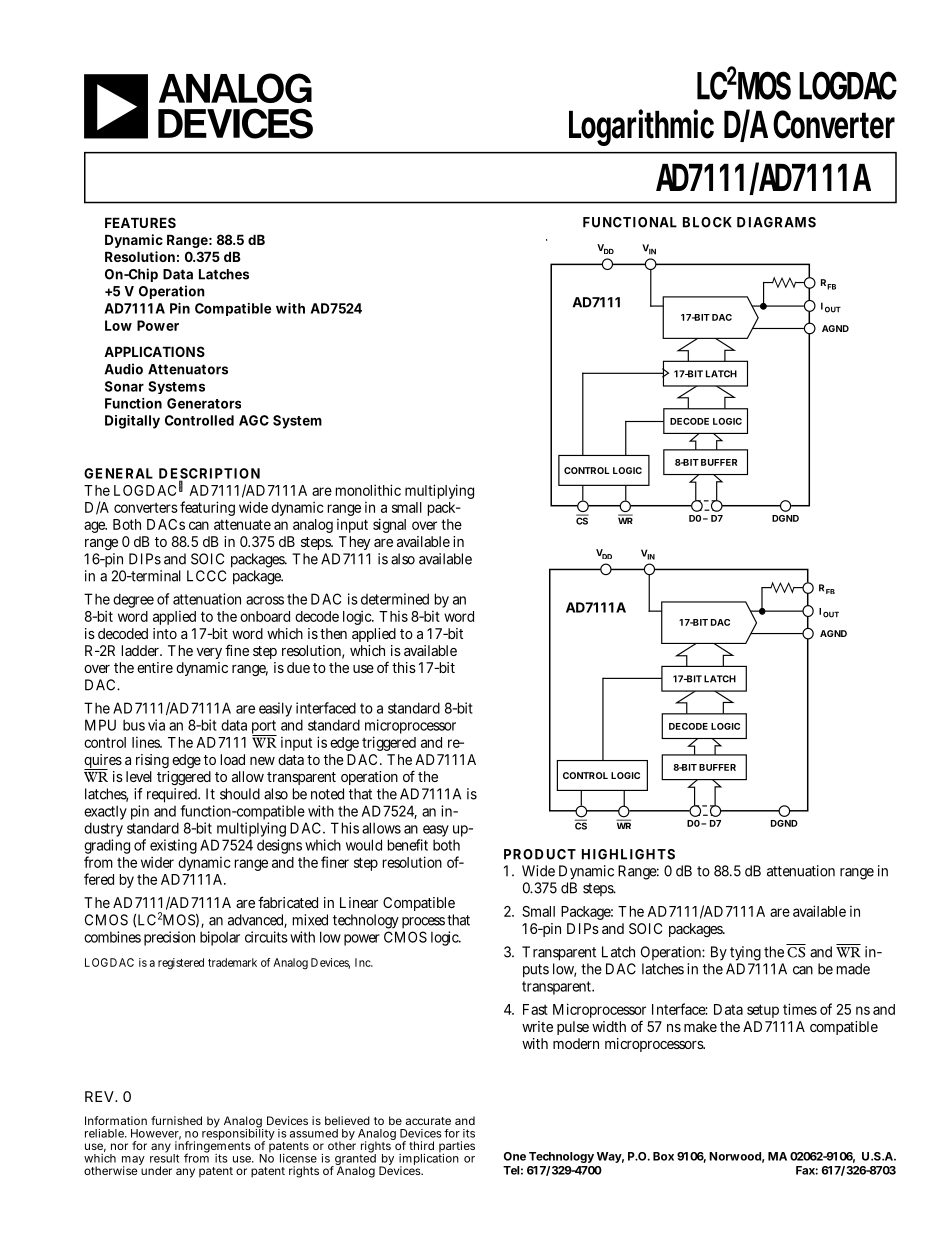 Image resolution: width=952 pixels, height=1233 pixels. What do you see at coordinates (333, 633) in the page?
I see `then` at bounding box center [333, 633].
